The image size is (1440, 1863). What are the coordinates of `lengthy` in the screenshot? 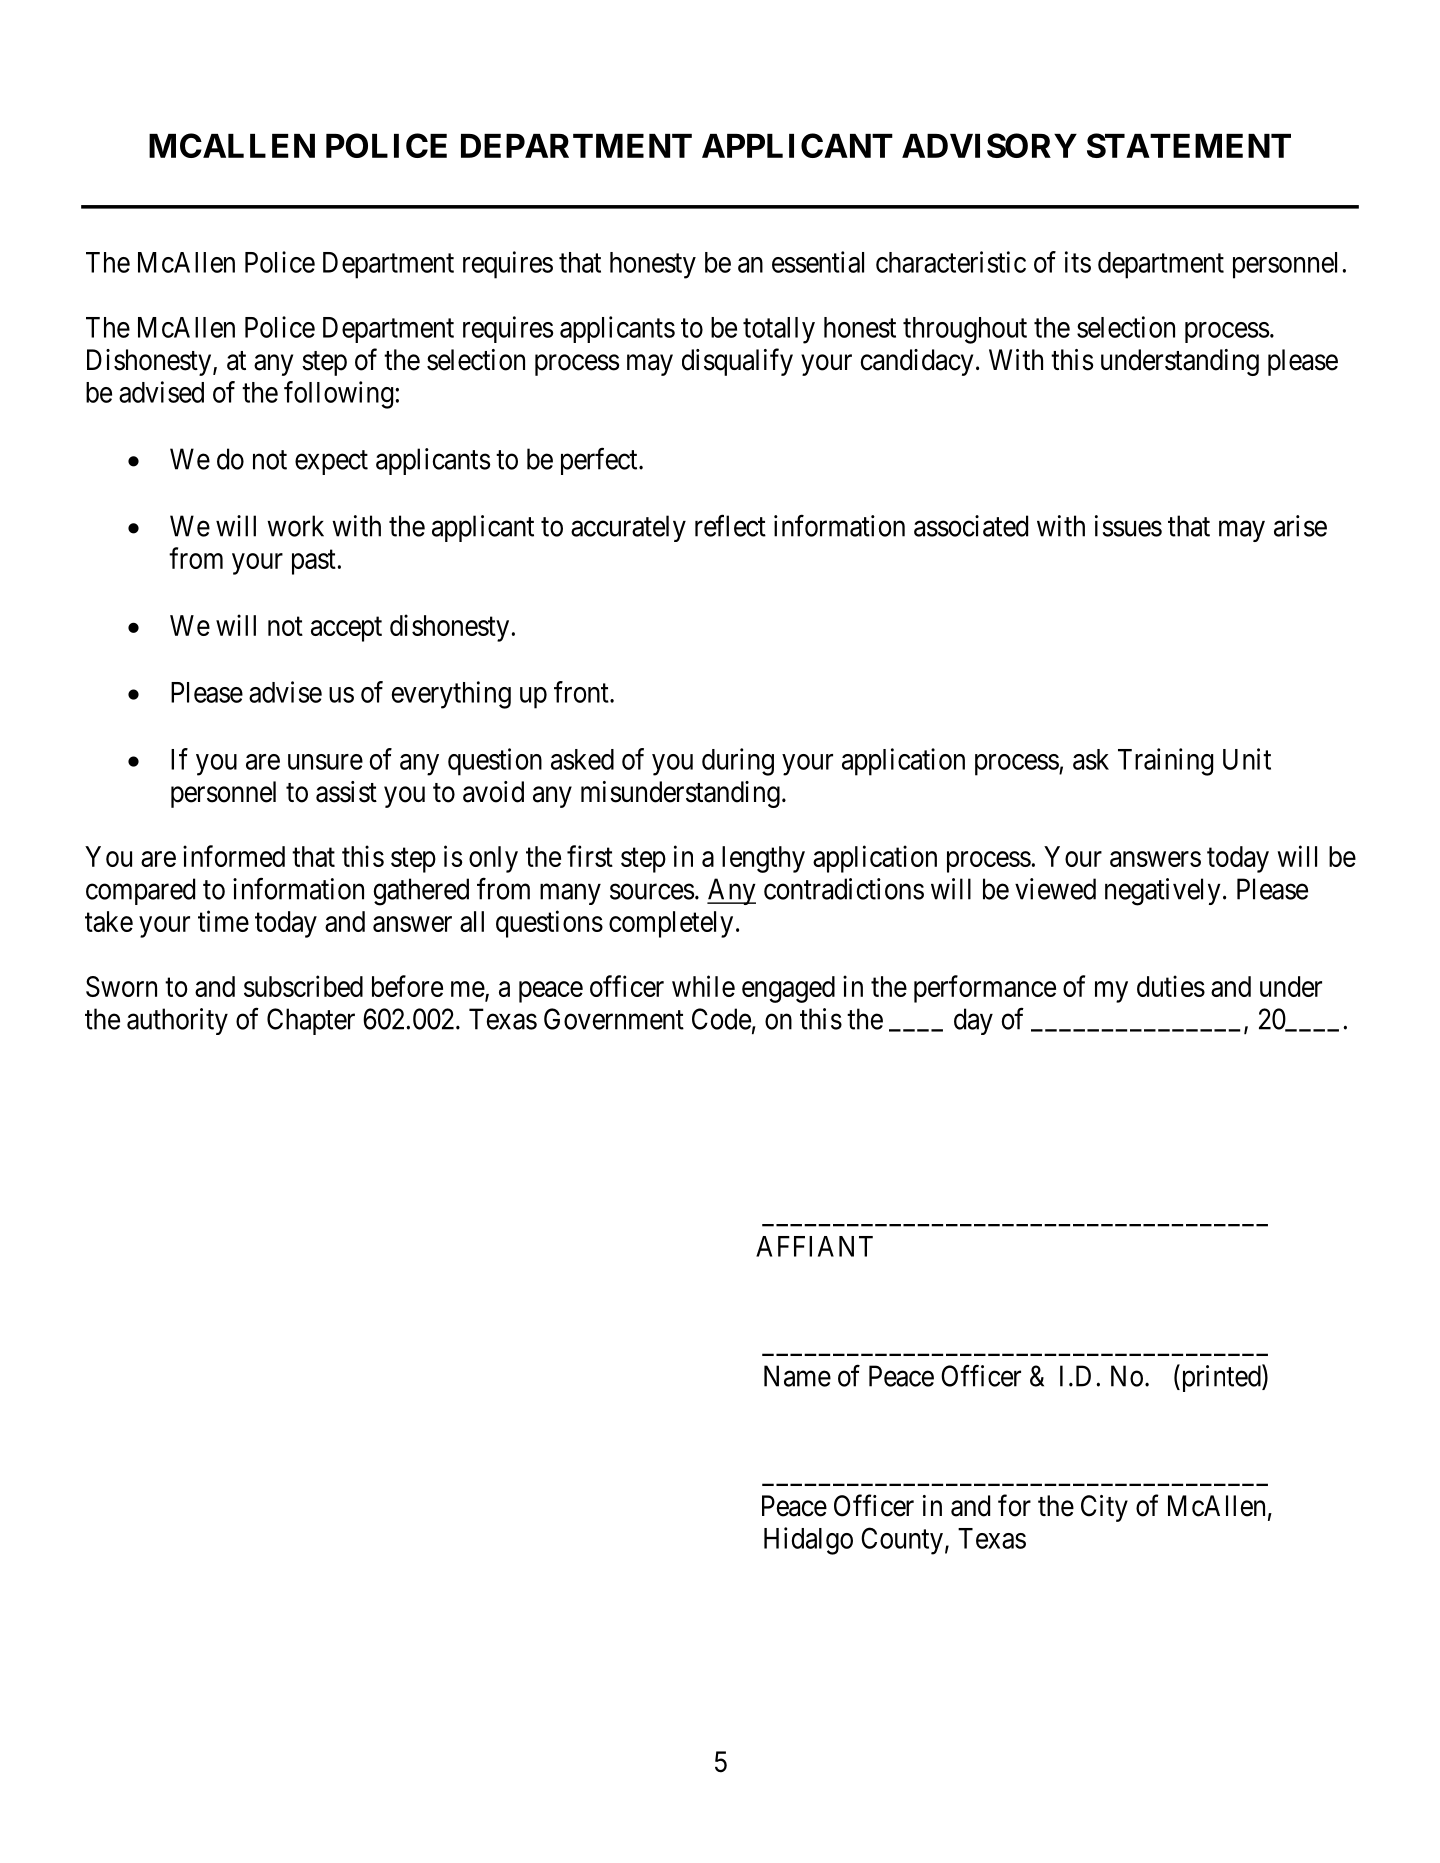 It's located at (763, 859).
